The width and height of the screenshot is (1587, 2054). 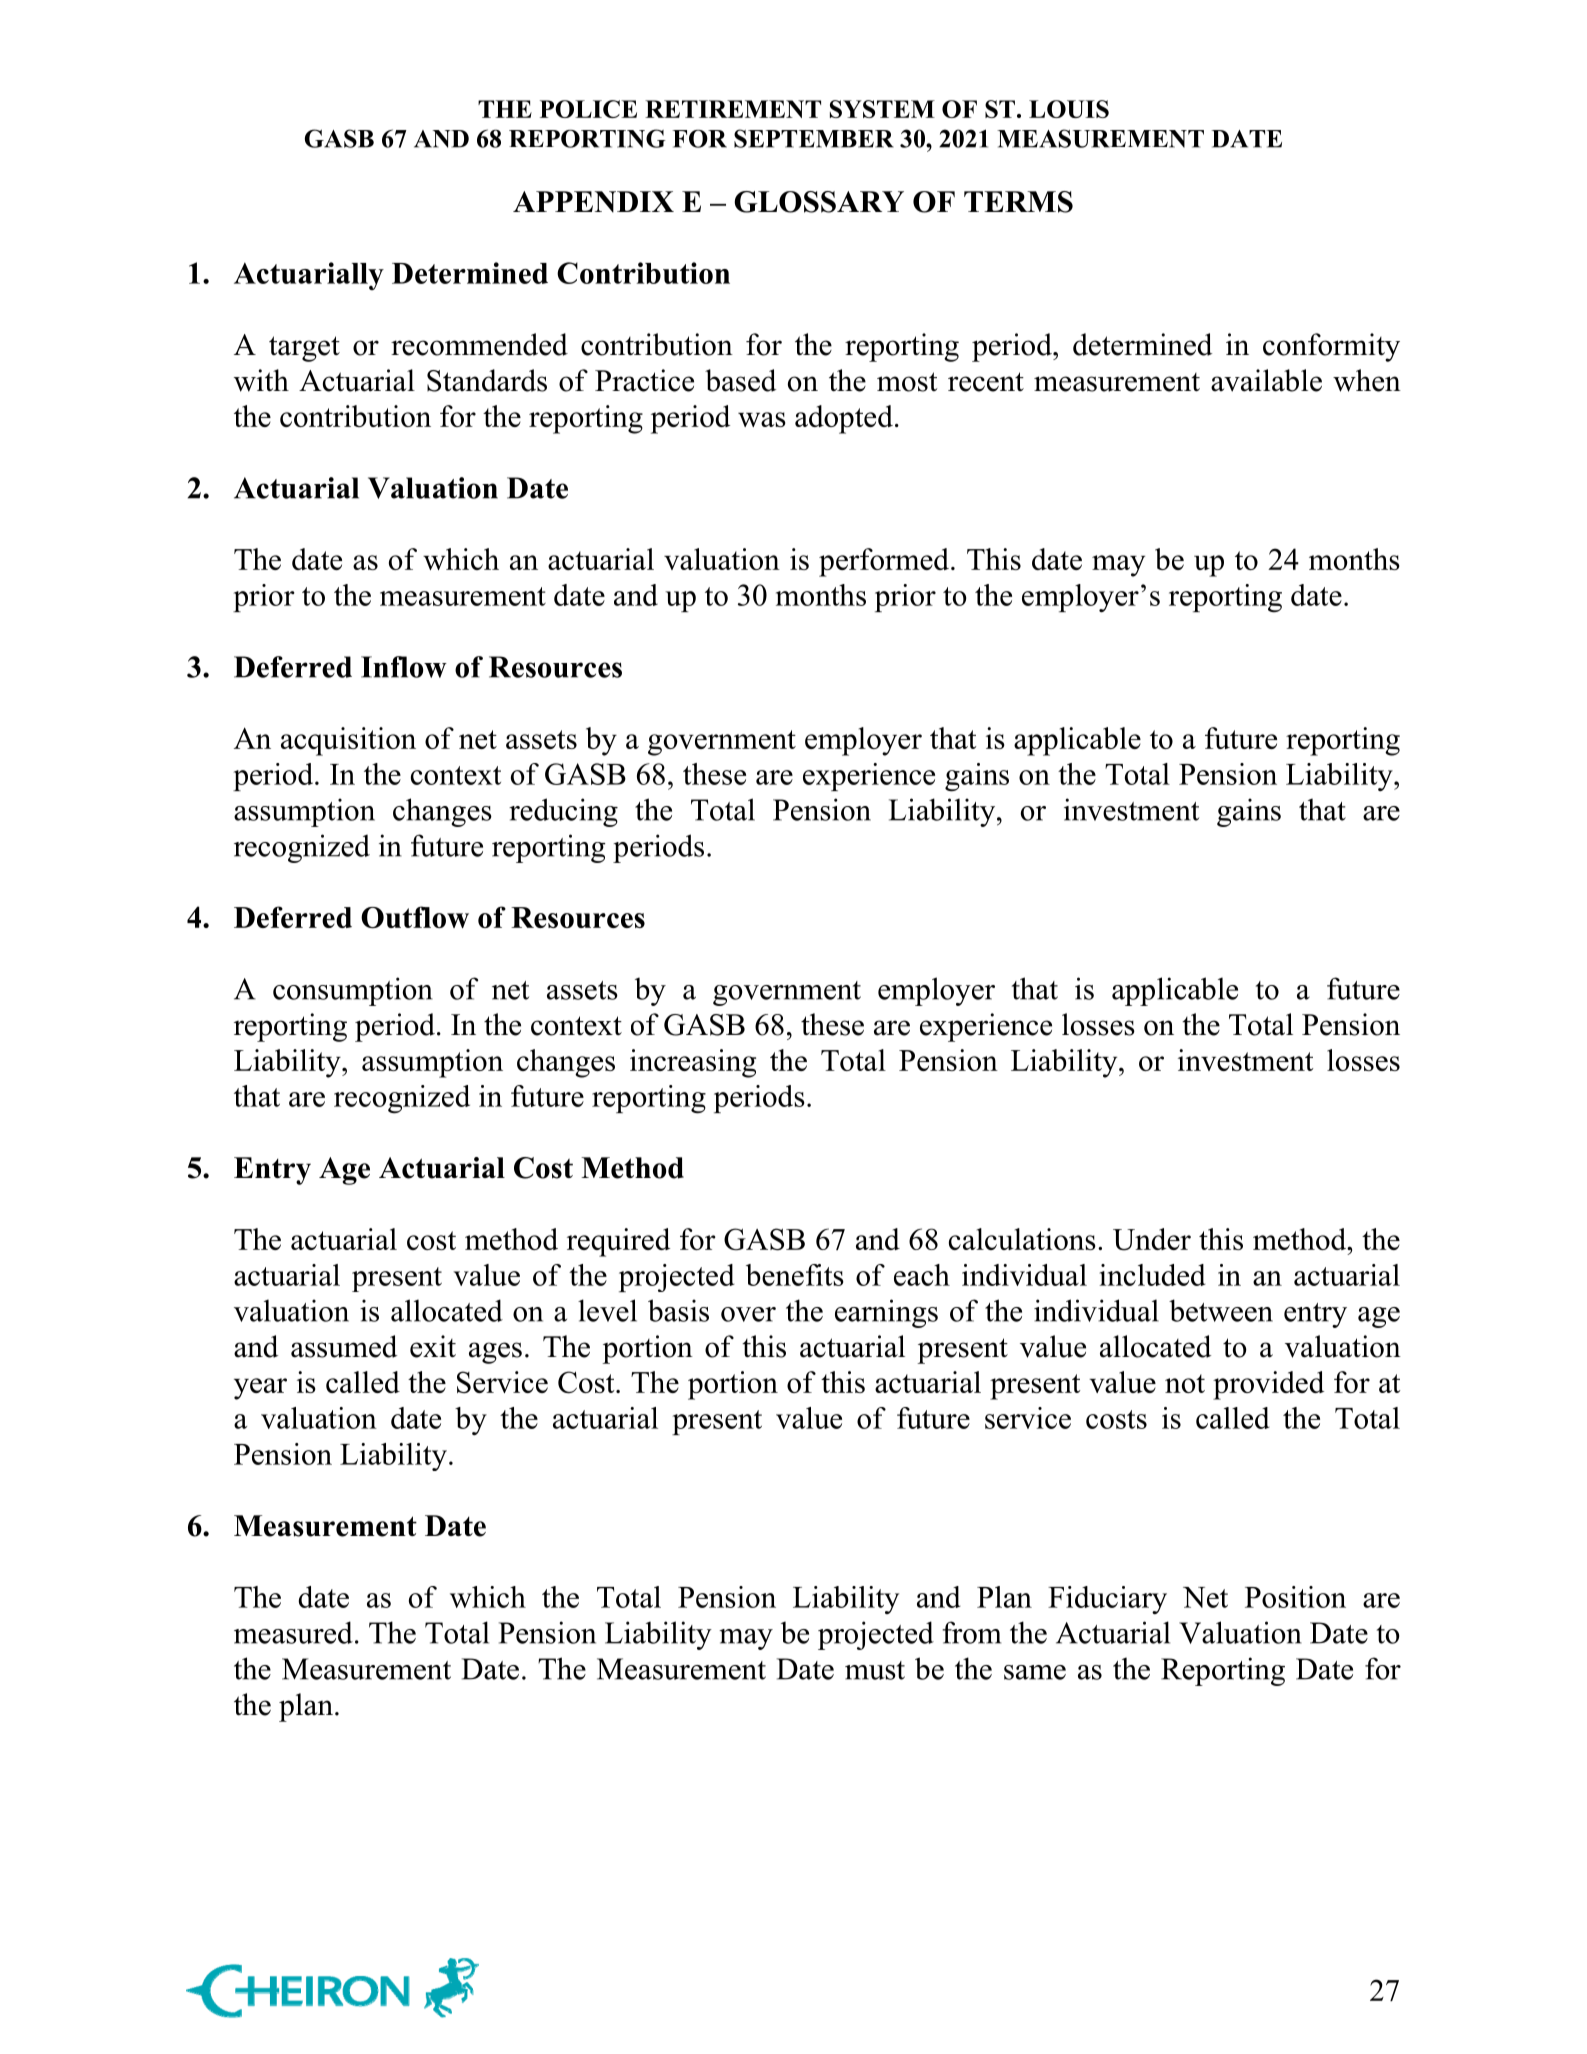 I want to click on LOUIS, so click(x=1069, y=109).
